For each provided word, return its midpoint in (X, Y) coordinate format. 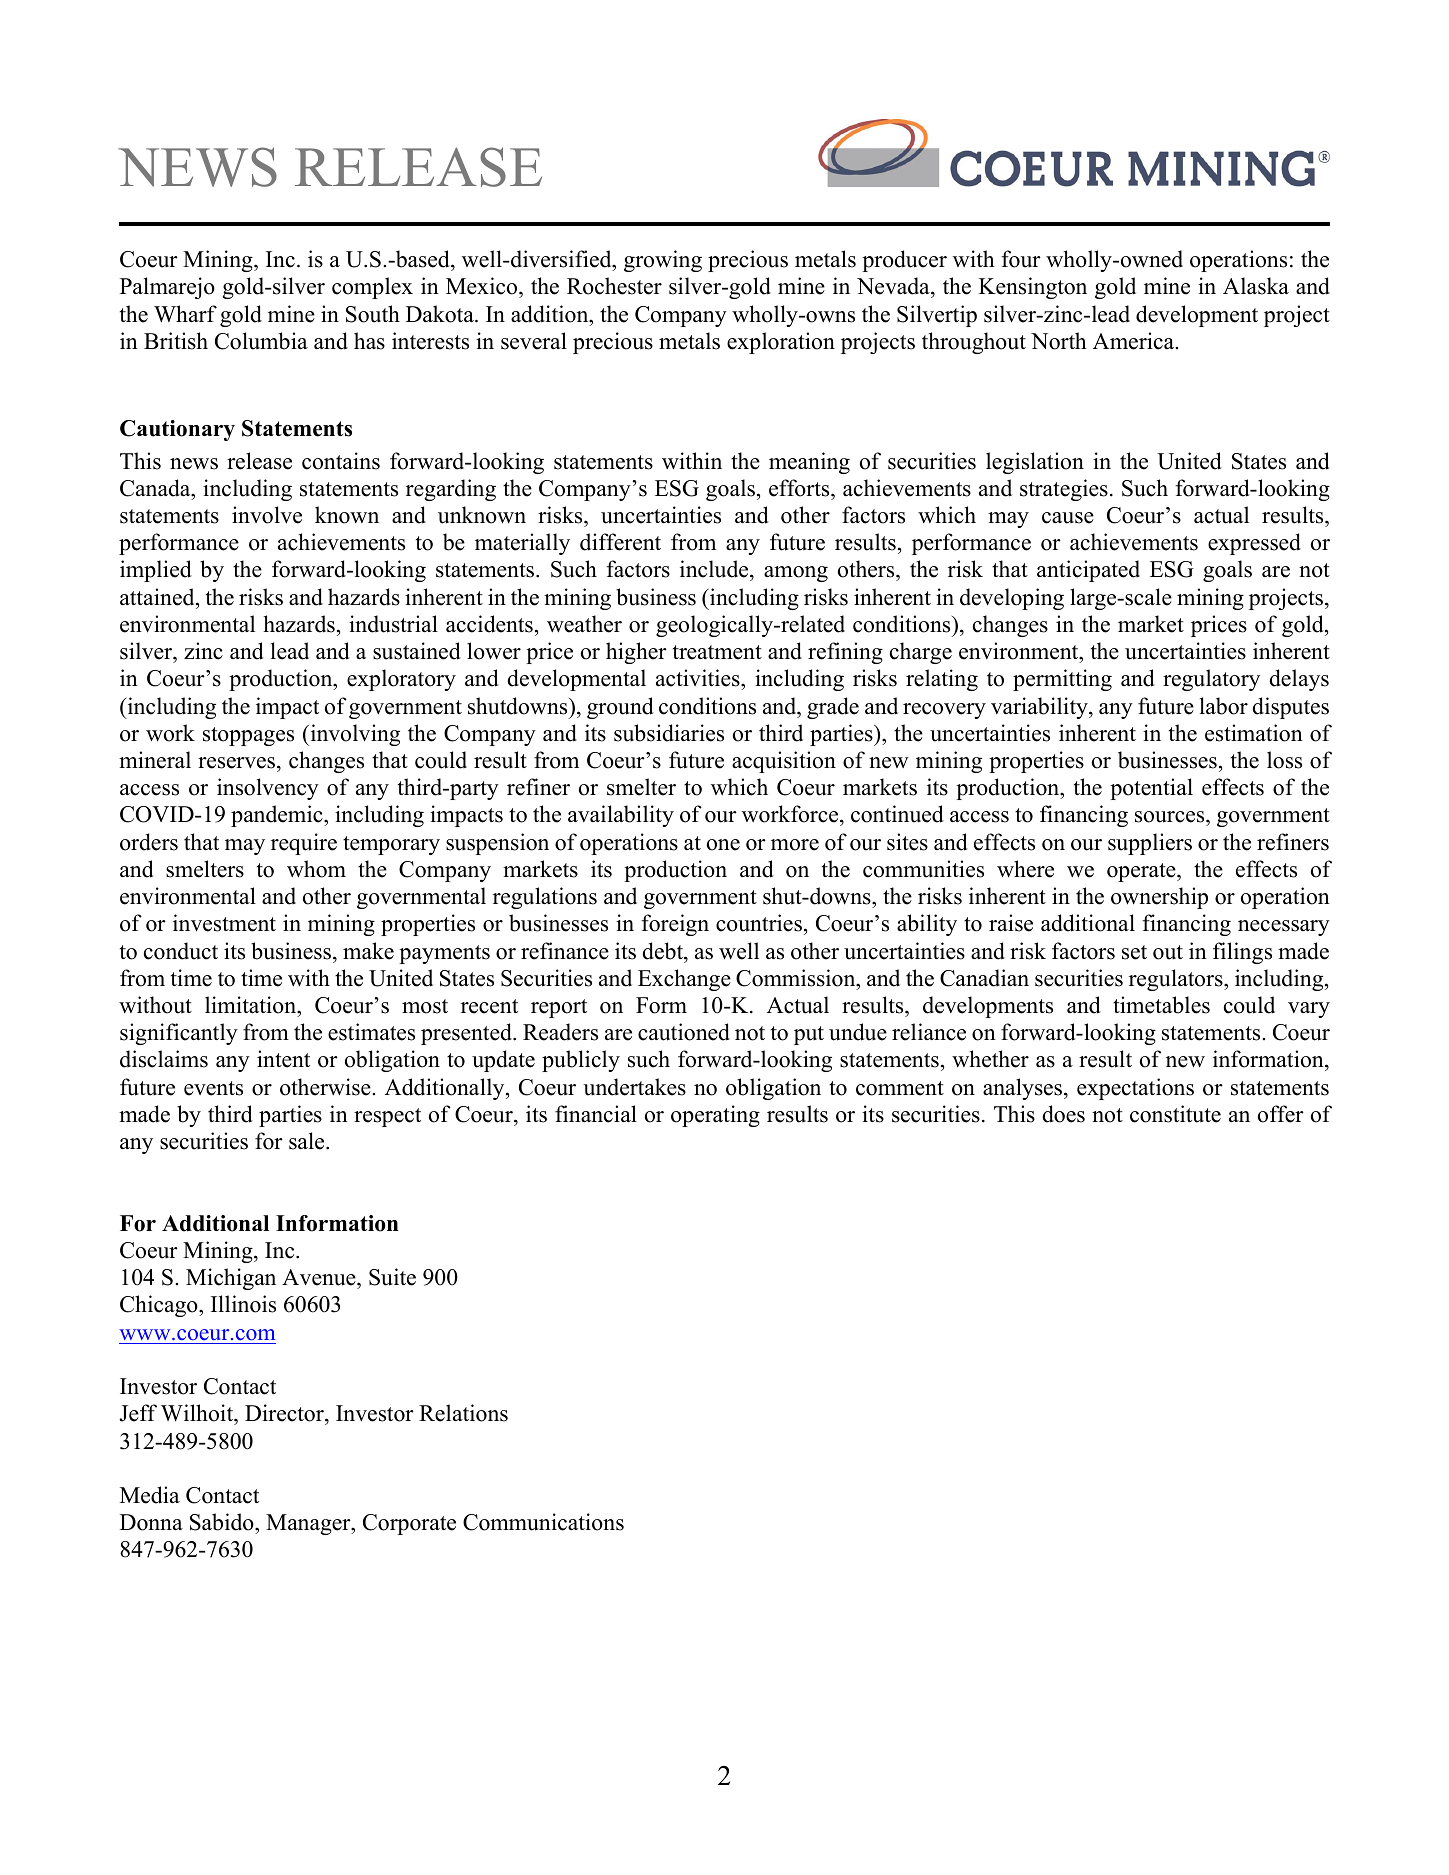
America (1135, 341)
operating (715, 1116)
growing (663, 261)
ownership (1159, 898)
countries (759, 923)
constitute (1175, 1114)
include (715, 570)
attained (158, 597)
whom (316, 869)
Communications (543, 1522)
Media (150, 1495)
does (1063, 1114)
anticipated (1088, 571)
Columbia (261, 341)
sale (308, 1141)
